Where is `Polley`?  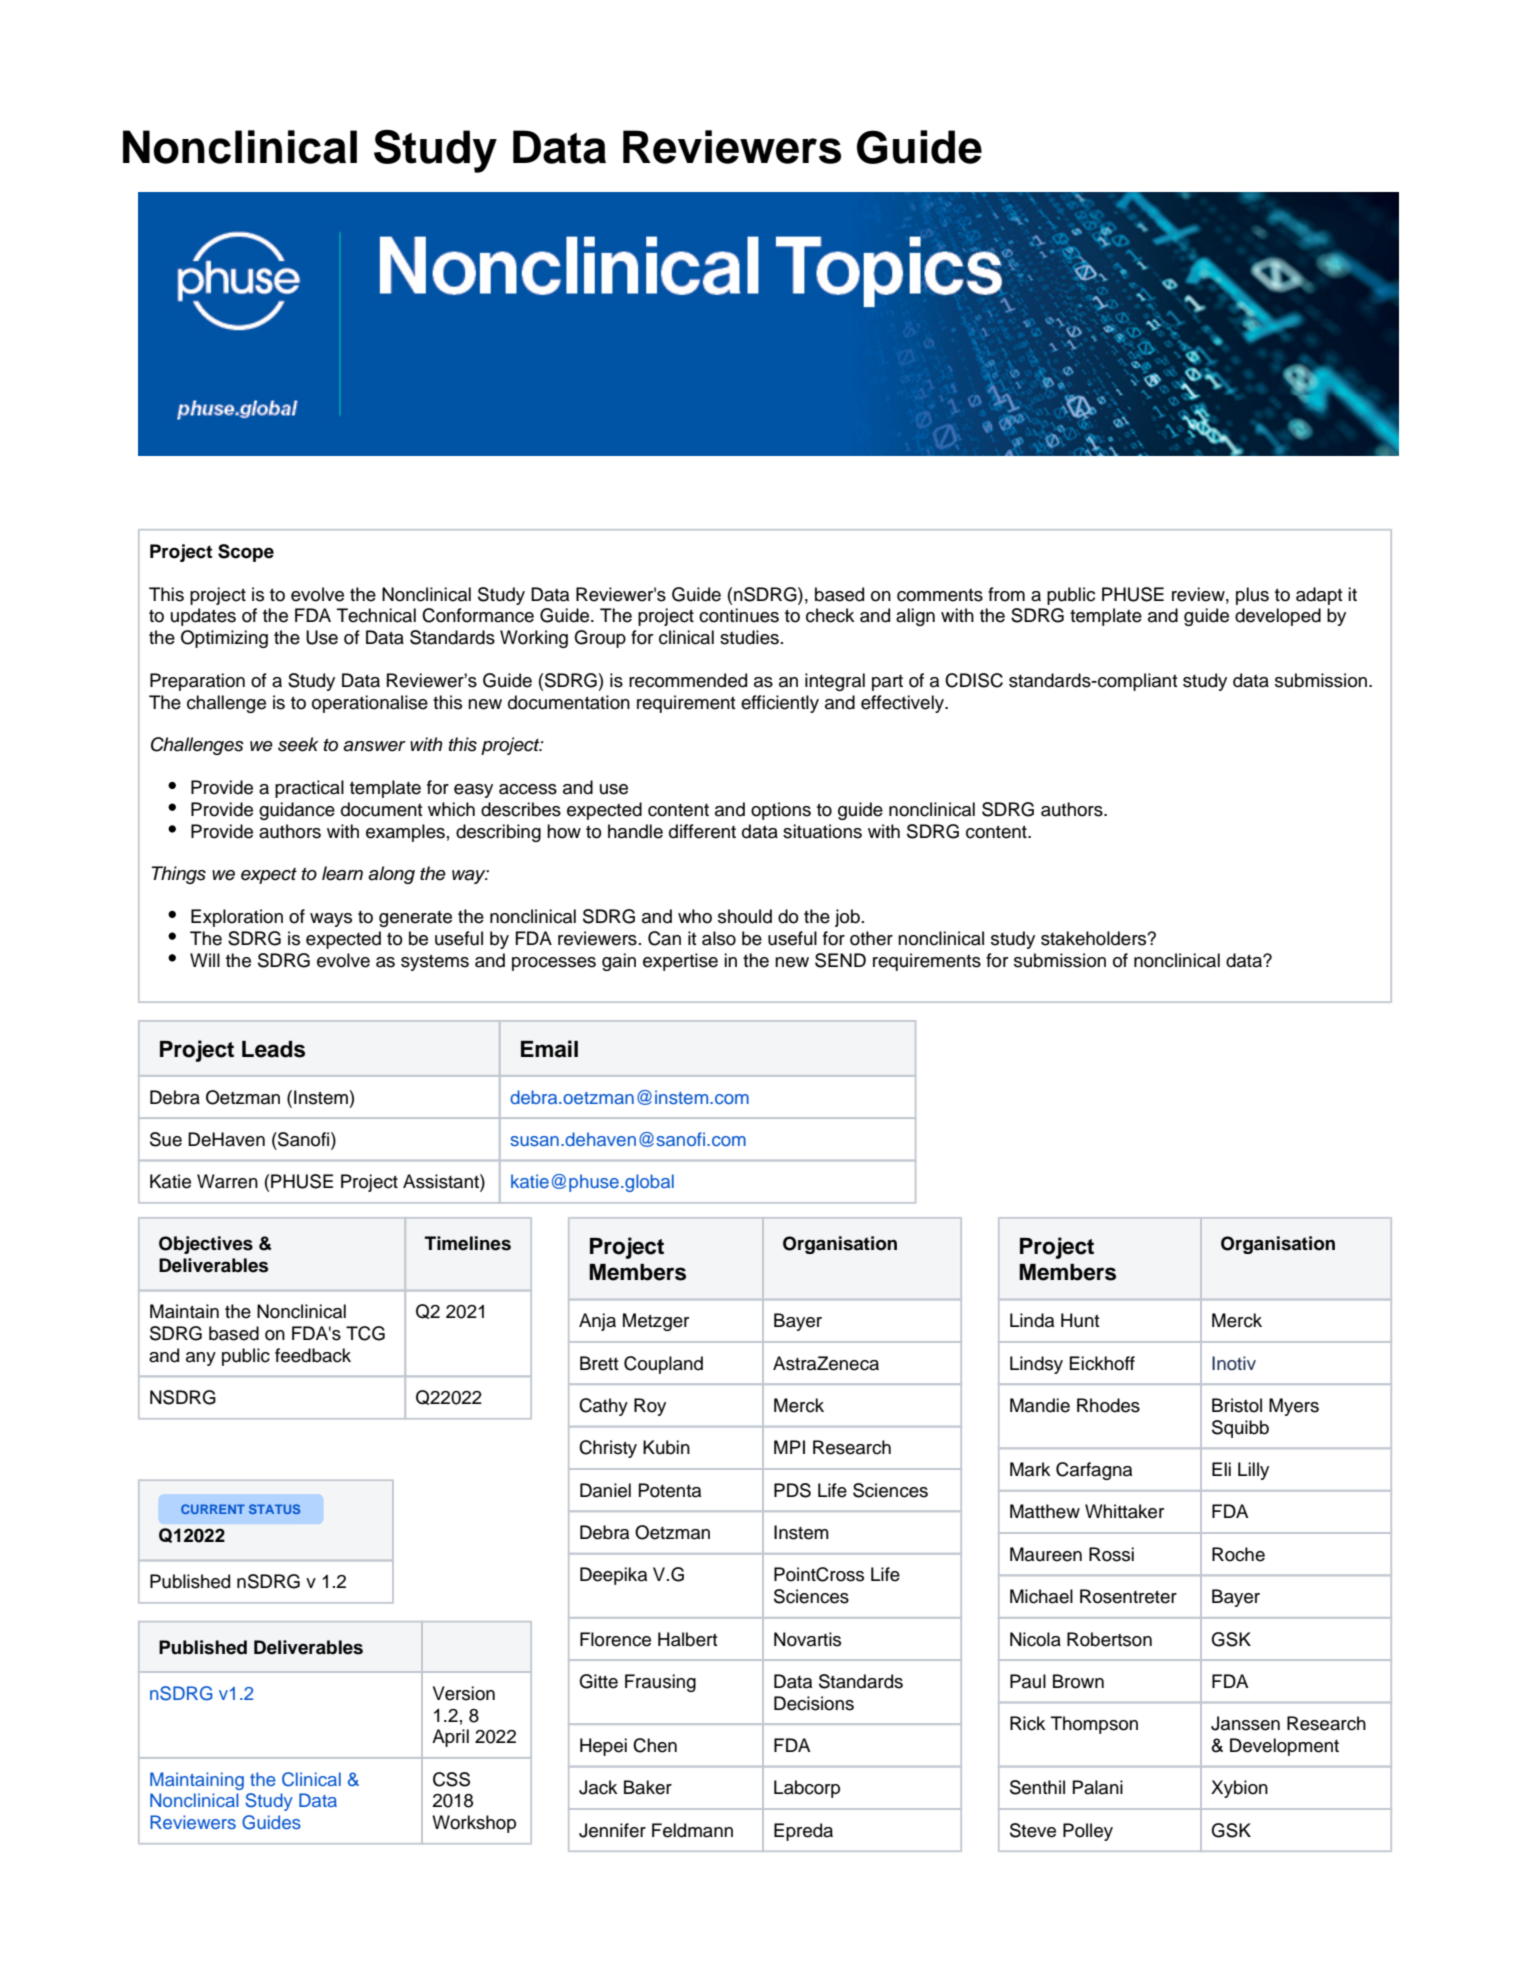
Polley is located at coordinates (1088, 1832).
